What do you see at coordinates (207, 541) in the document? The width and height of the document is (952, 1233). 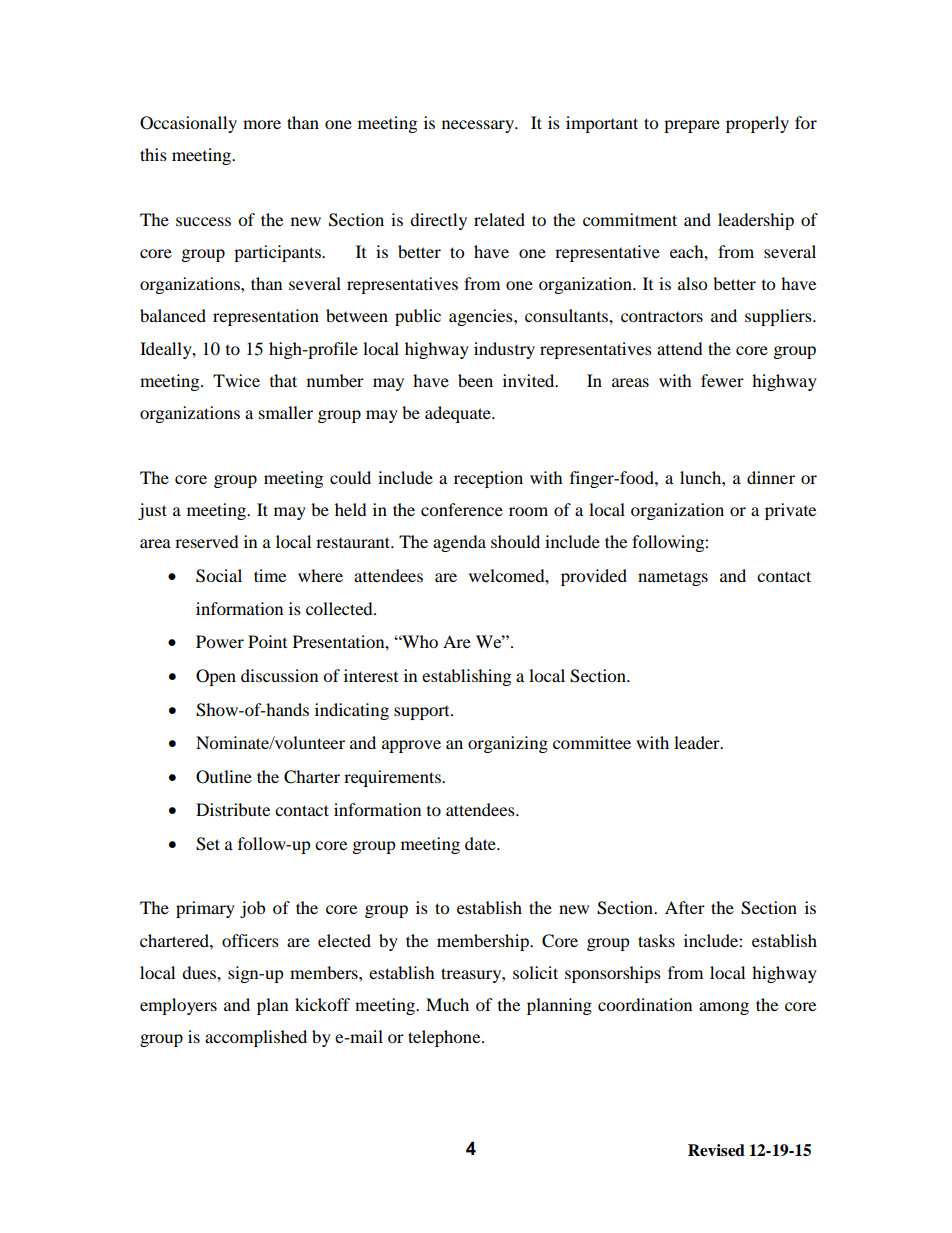 I see `reserved` at bounding box center [207, 541].
